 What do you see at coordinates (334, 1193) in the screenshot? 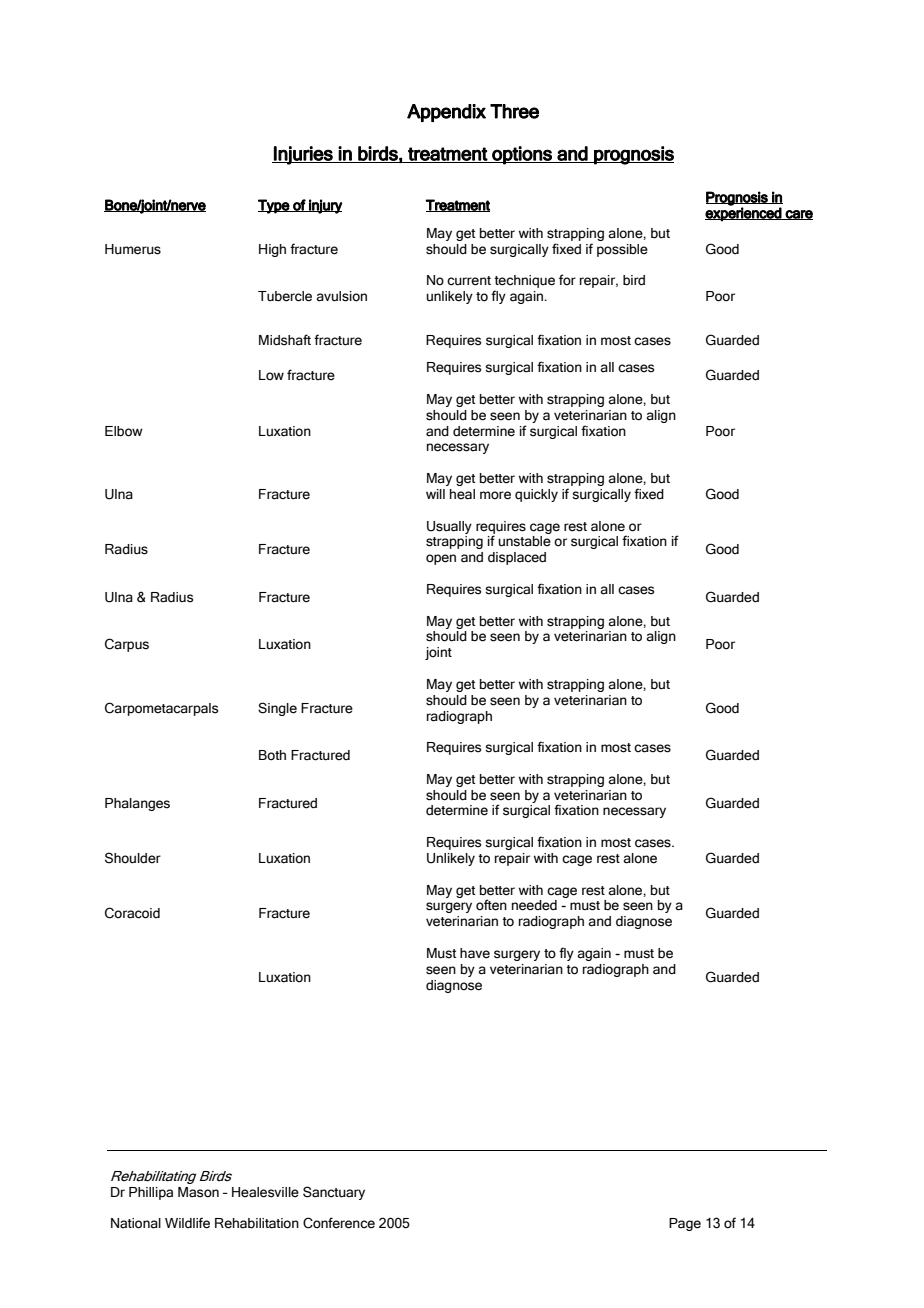
I see `Sanctuary` at bounding box center [334, 1193].
